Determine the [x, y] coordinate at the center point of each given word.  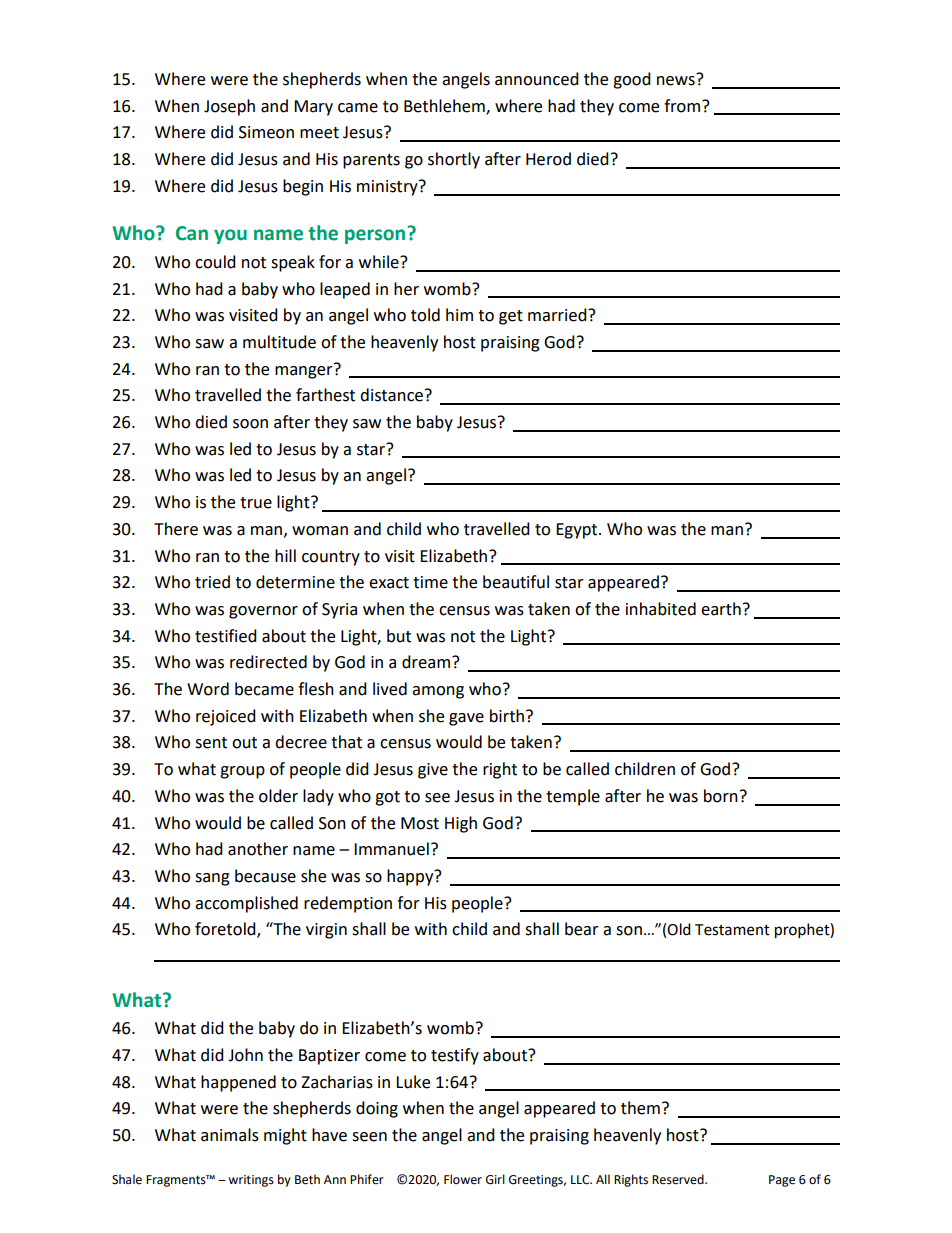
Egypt [578, 531]
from [683, 106]
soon [250, 424]
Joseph [229, 107]
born [721, 796]
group [242, 772]
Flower [463, 1179]
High [461, 824]
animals [230, 1135]
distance [391, 395]
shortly [454, 160]
